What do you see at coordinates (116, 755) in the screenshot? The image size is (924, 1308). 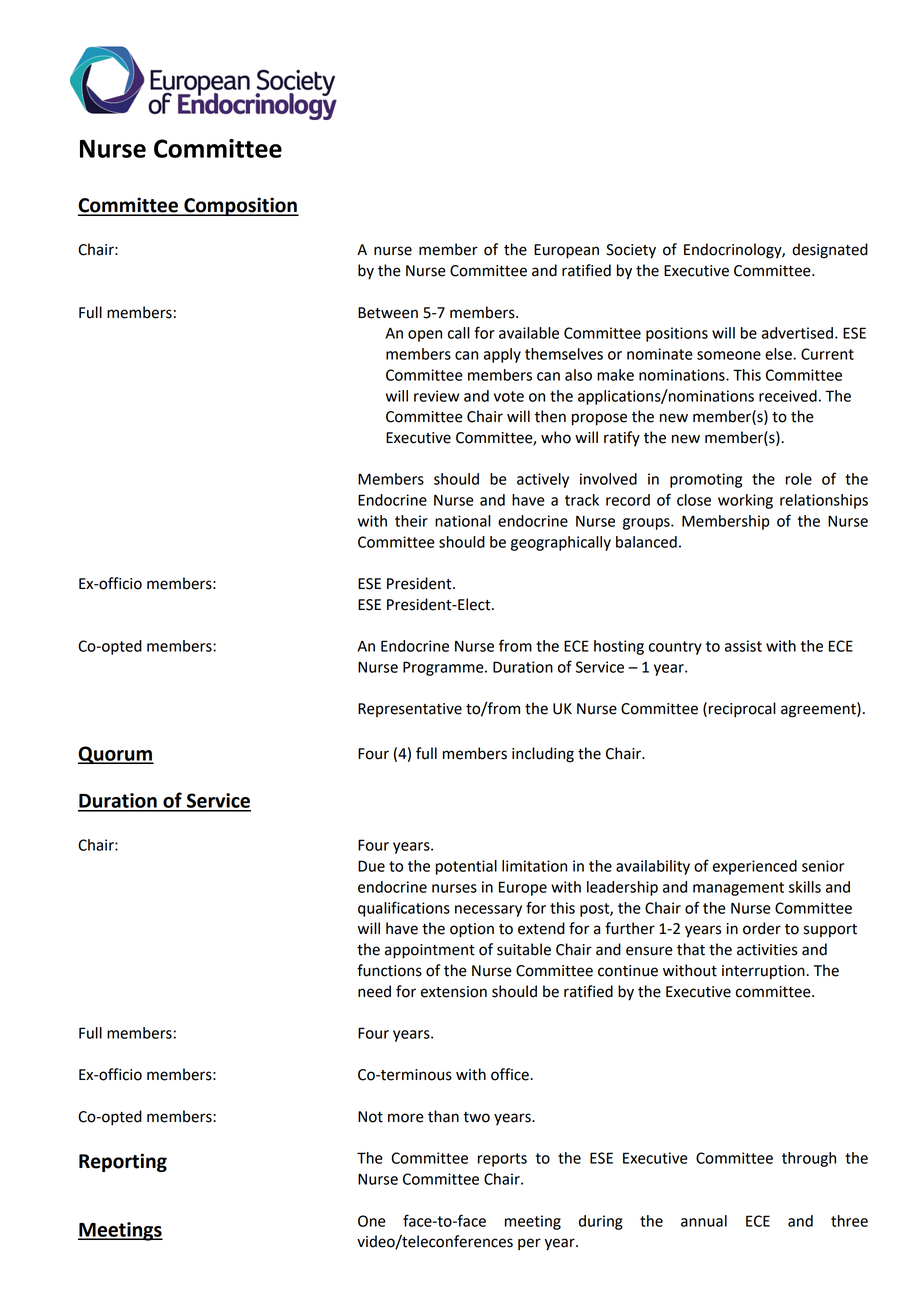 I see `Quorum` at bounding box center [116, 755].
